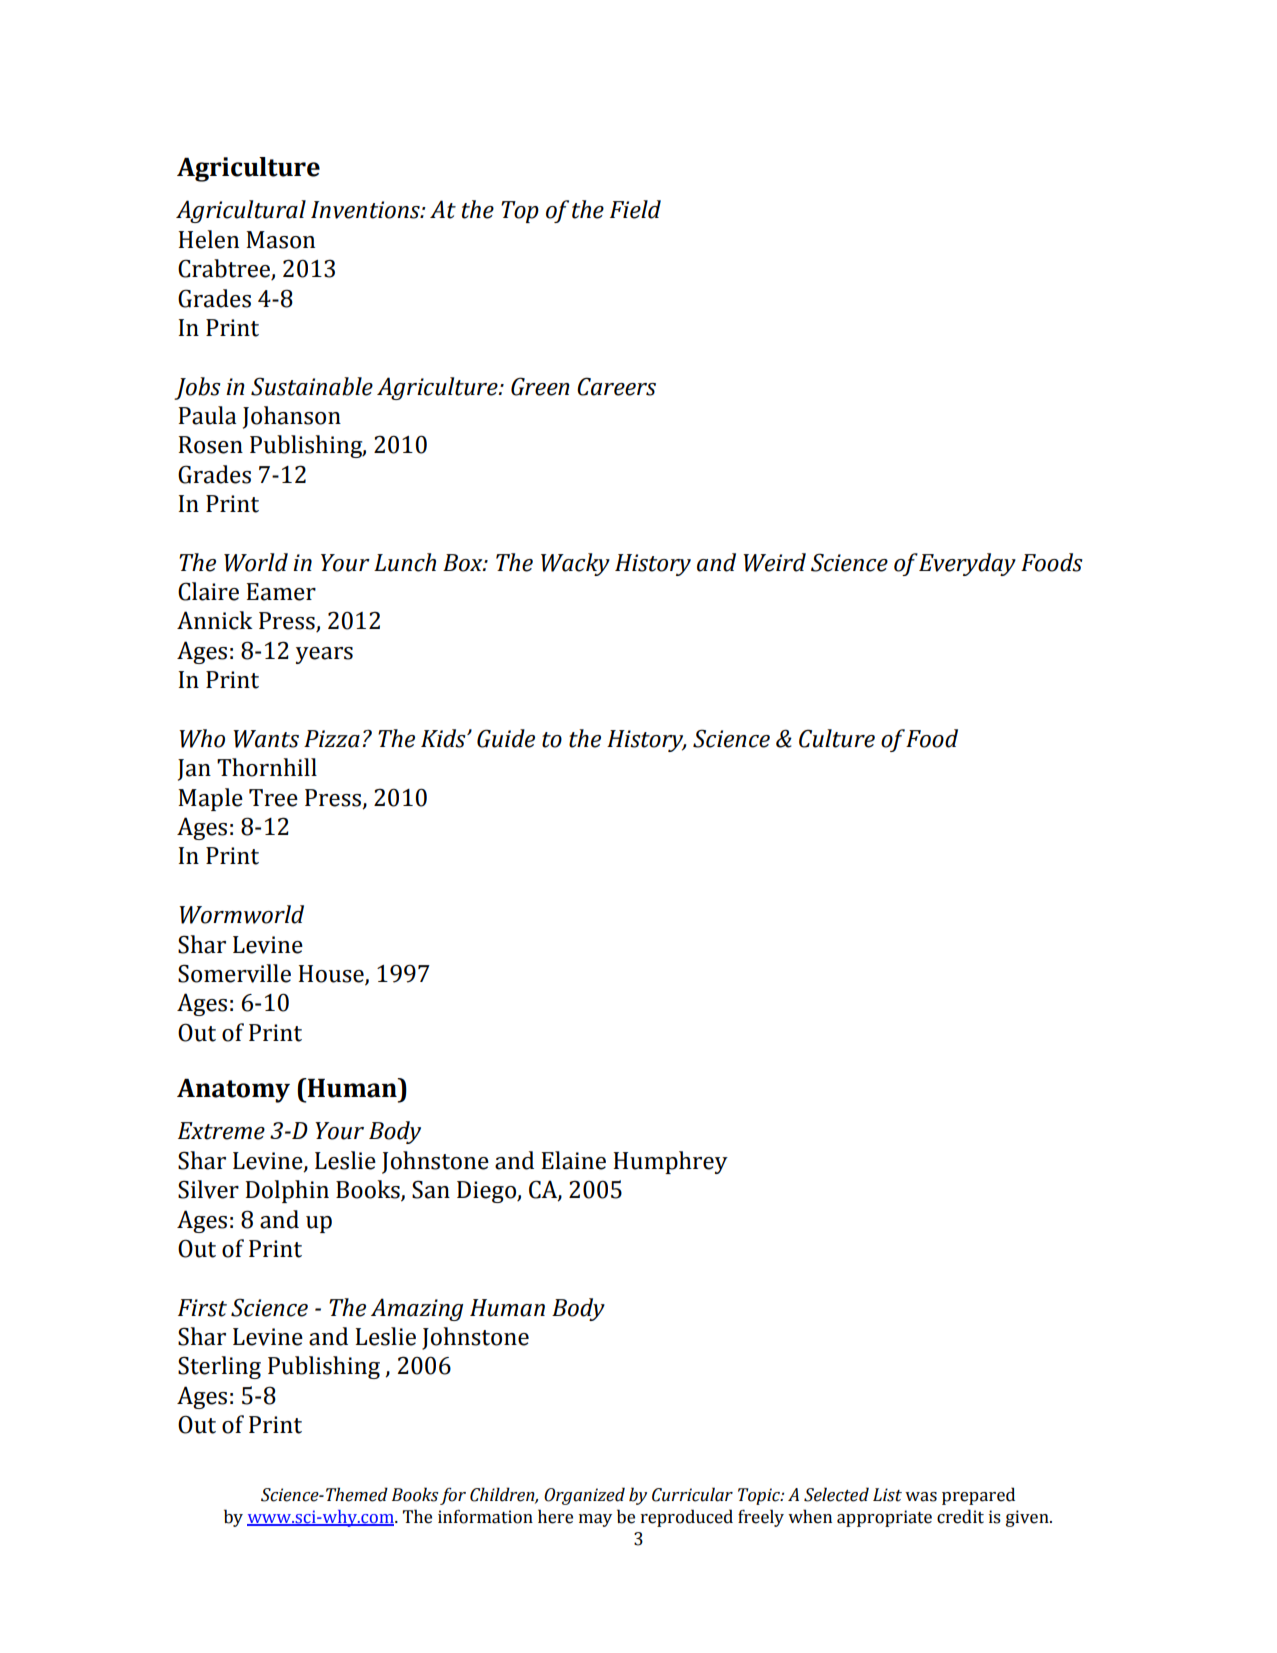  I want to click on Careers, so click(616, 386).
